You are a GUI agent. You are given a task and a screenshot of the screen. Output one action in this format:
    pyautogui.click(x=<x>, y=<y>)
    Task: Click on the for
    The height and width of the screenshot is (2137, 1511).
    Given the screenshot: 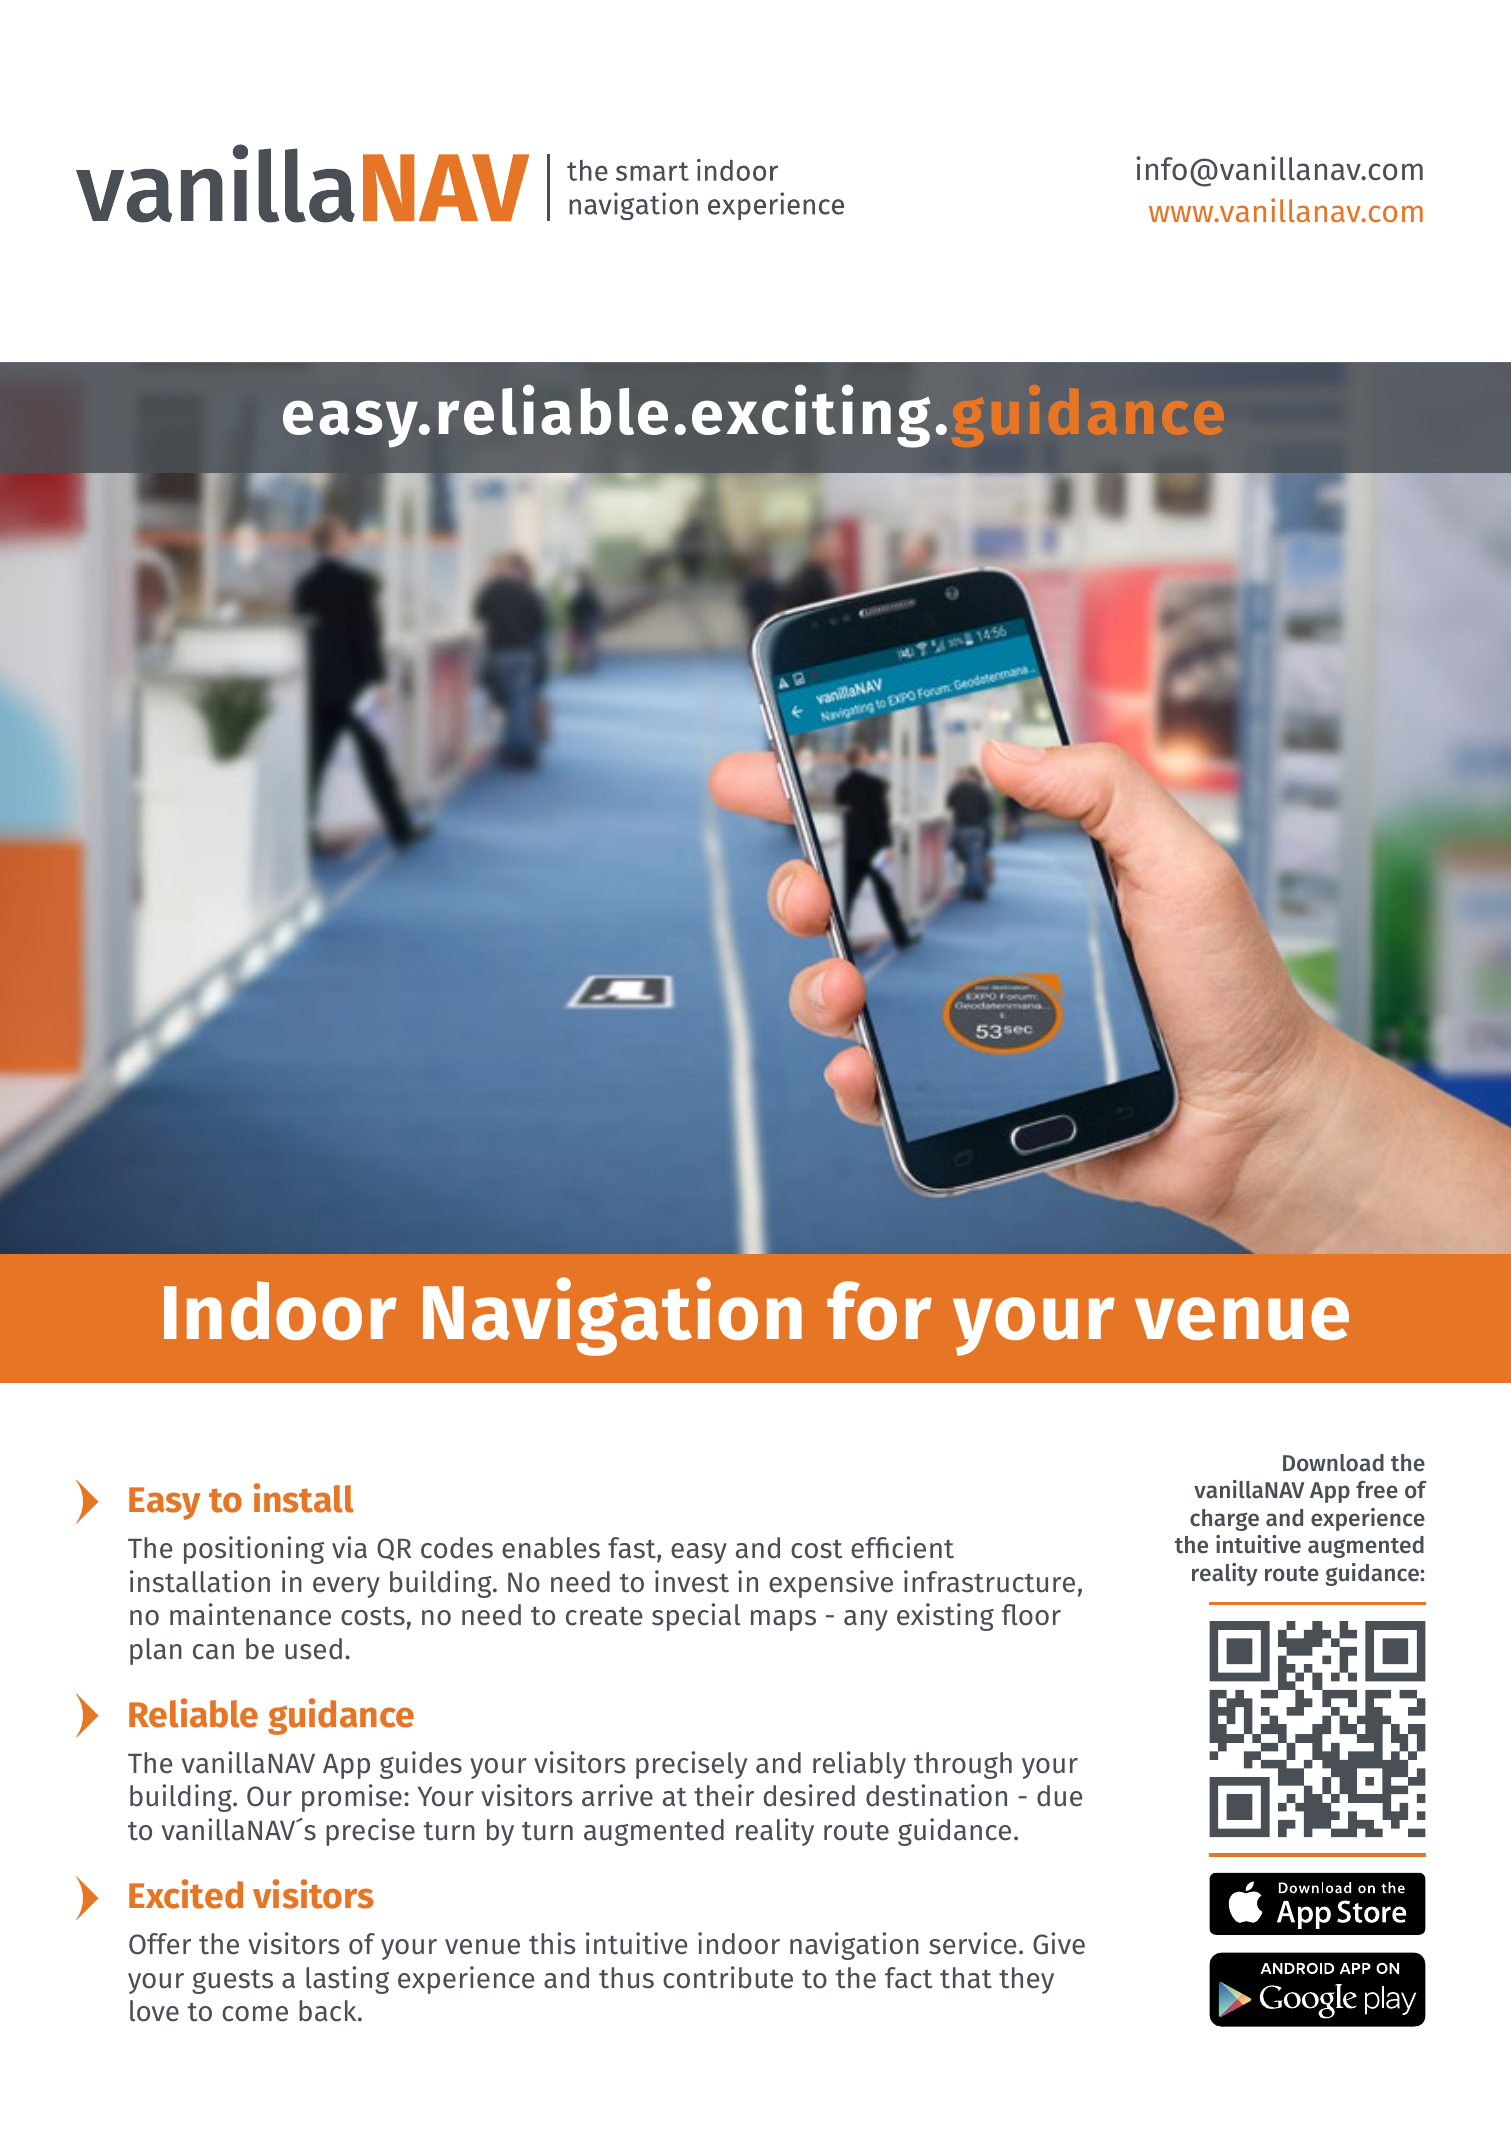 What is the action you would take?
    pyautogui.click(x=879, y=1310)
